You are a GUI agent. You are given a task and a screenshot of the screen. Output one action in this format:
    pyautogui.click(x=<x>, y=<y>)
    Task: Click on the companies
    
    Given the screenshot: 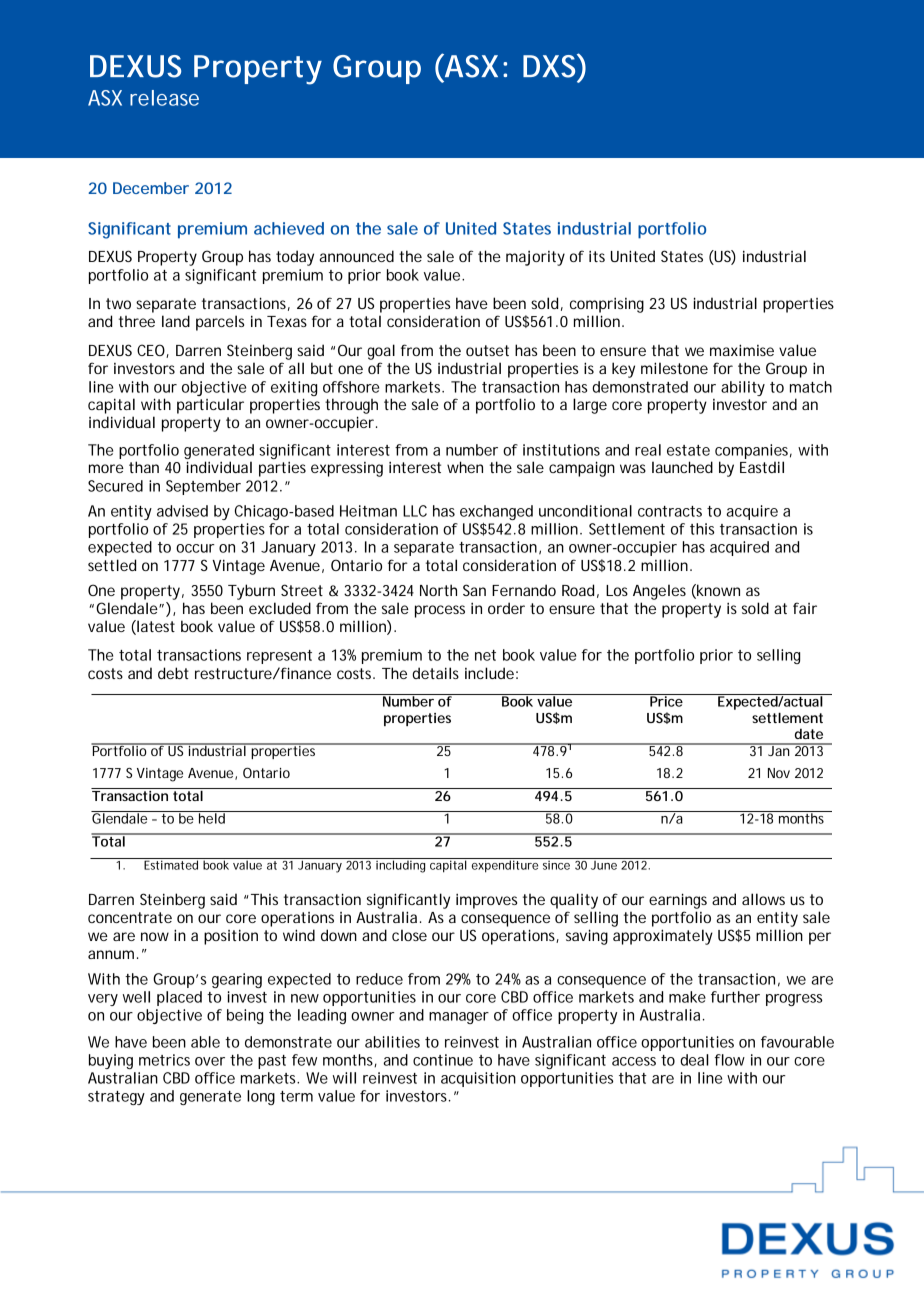 What is the action you would take?
    pyautogui.click(x=753, y=451)
